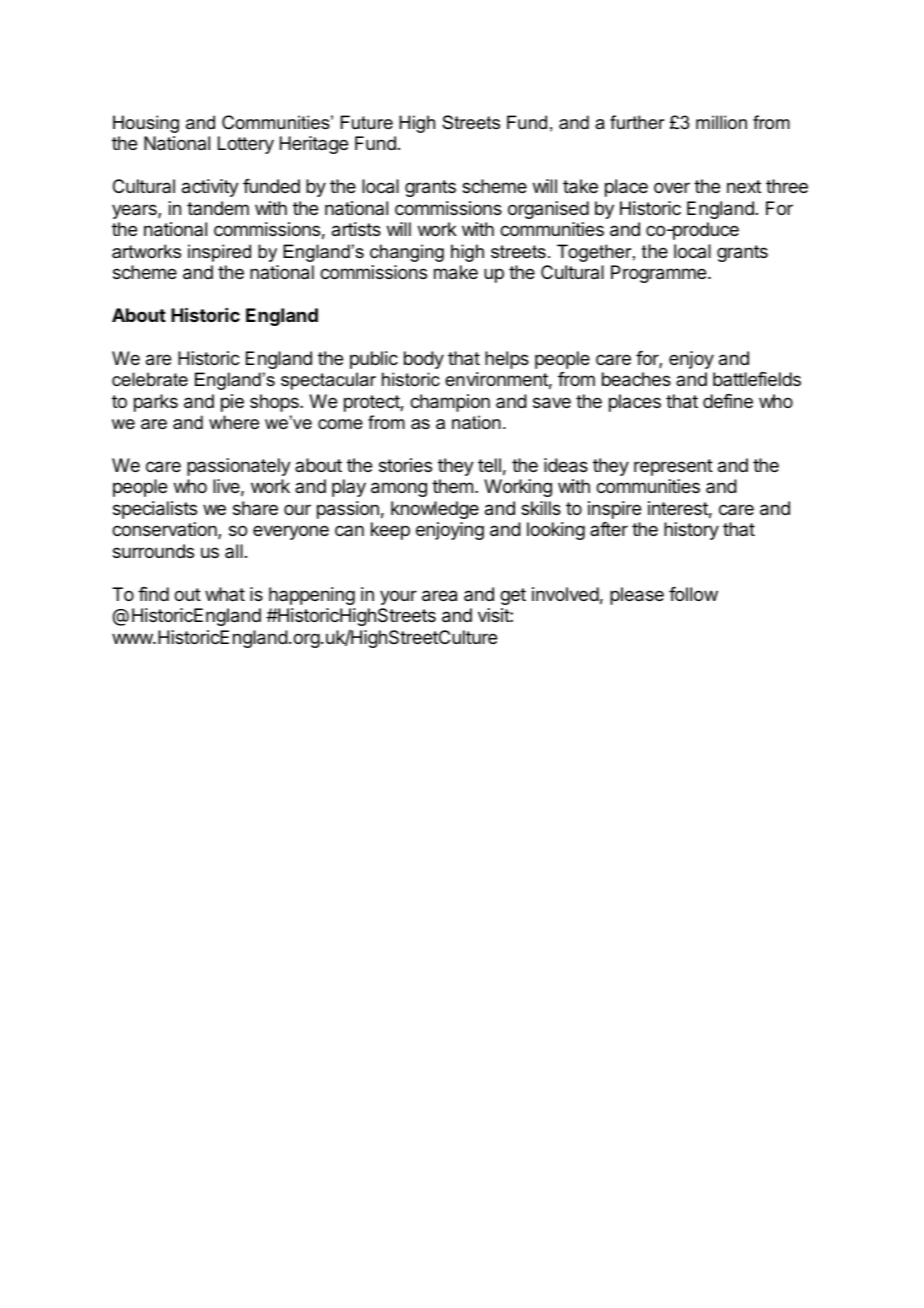  Describe the element at coordinates (232, 403) in the screenshot. I see `pie` at that location.
